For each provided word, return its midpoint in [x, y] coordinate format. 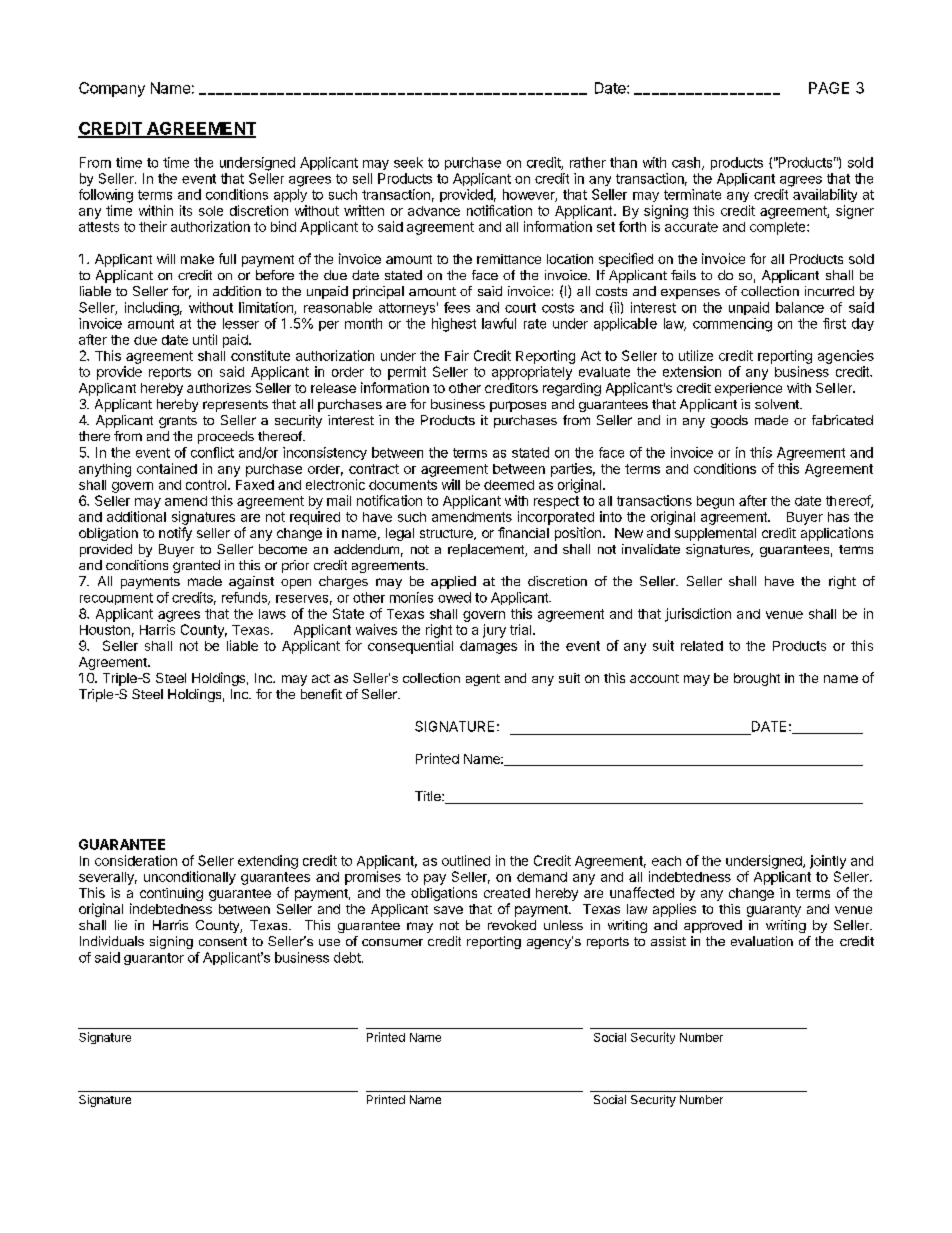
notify [175, 534]
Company [112, 89]
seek [408, 162]
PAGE [829, 88]
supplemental [715, 534]
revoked [512, 925]
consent [223, 941]
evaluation [762, 941]
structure [447, 534]
